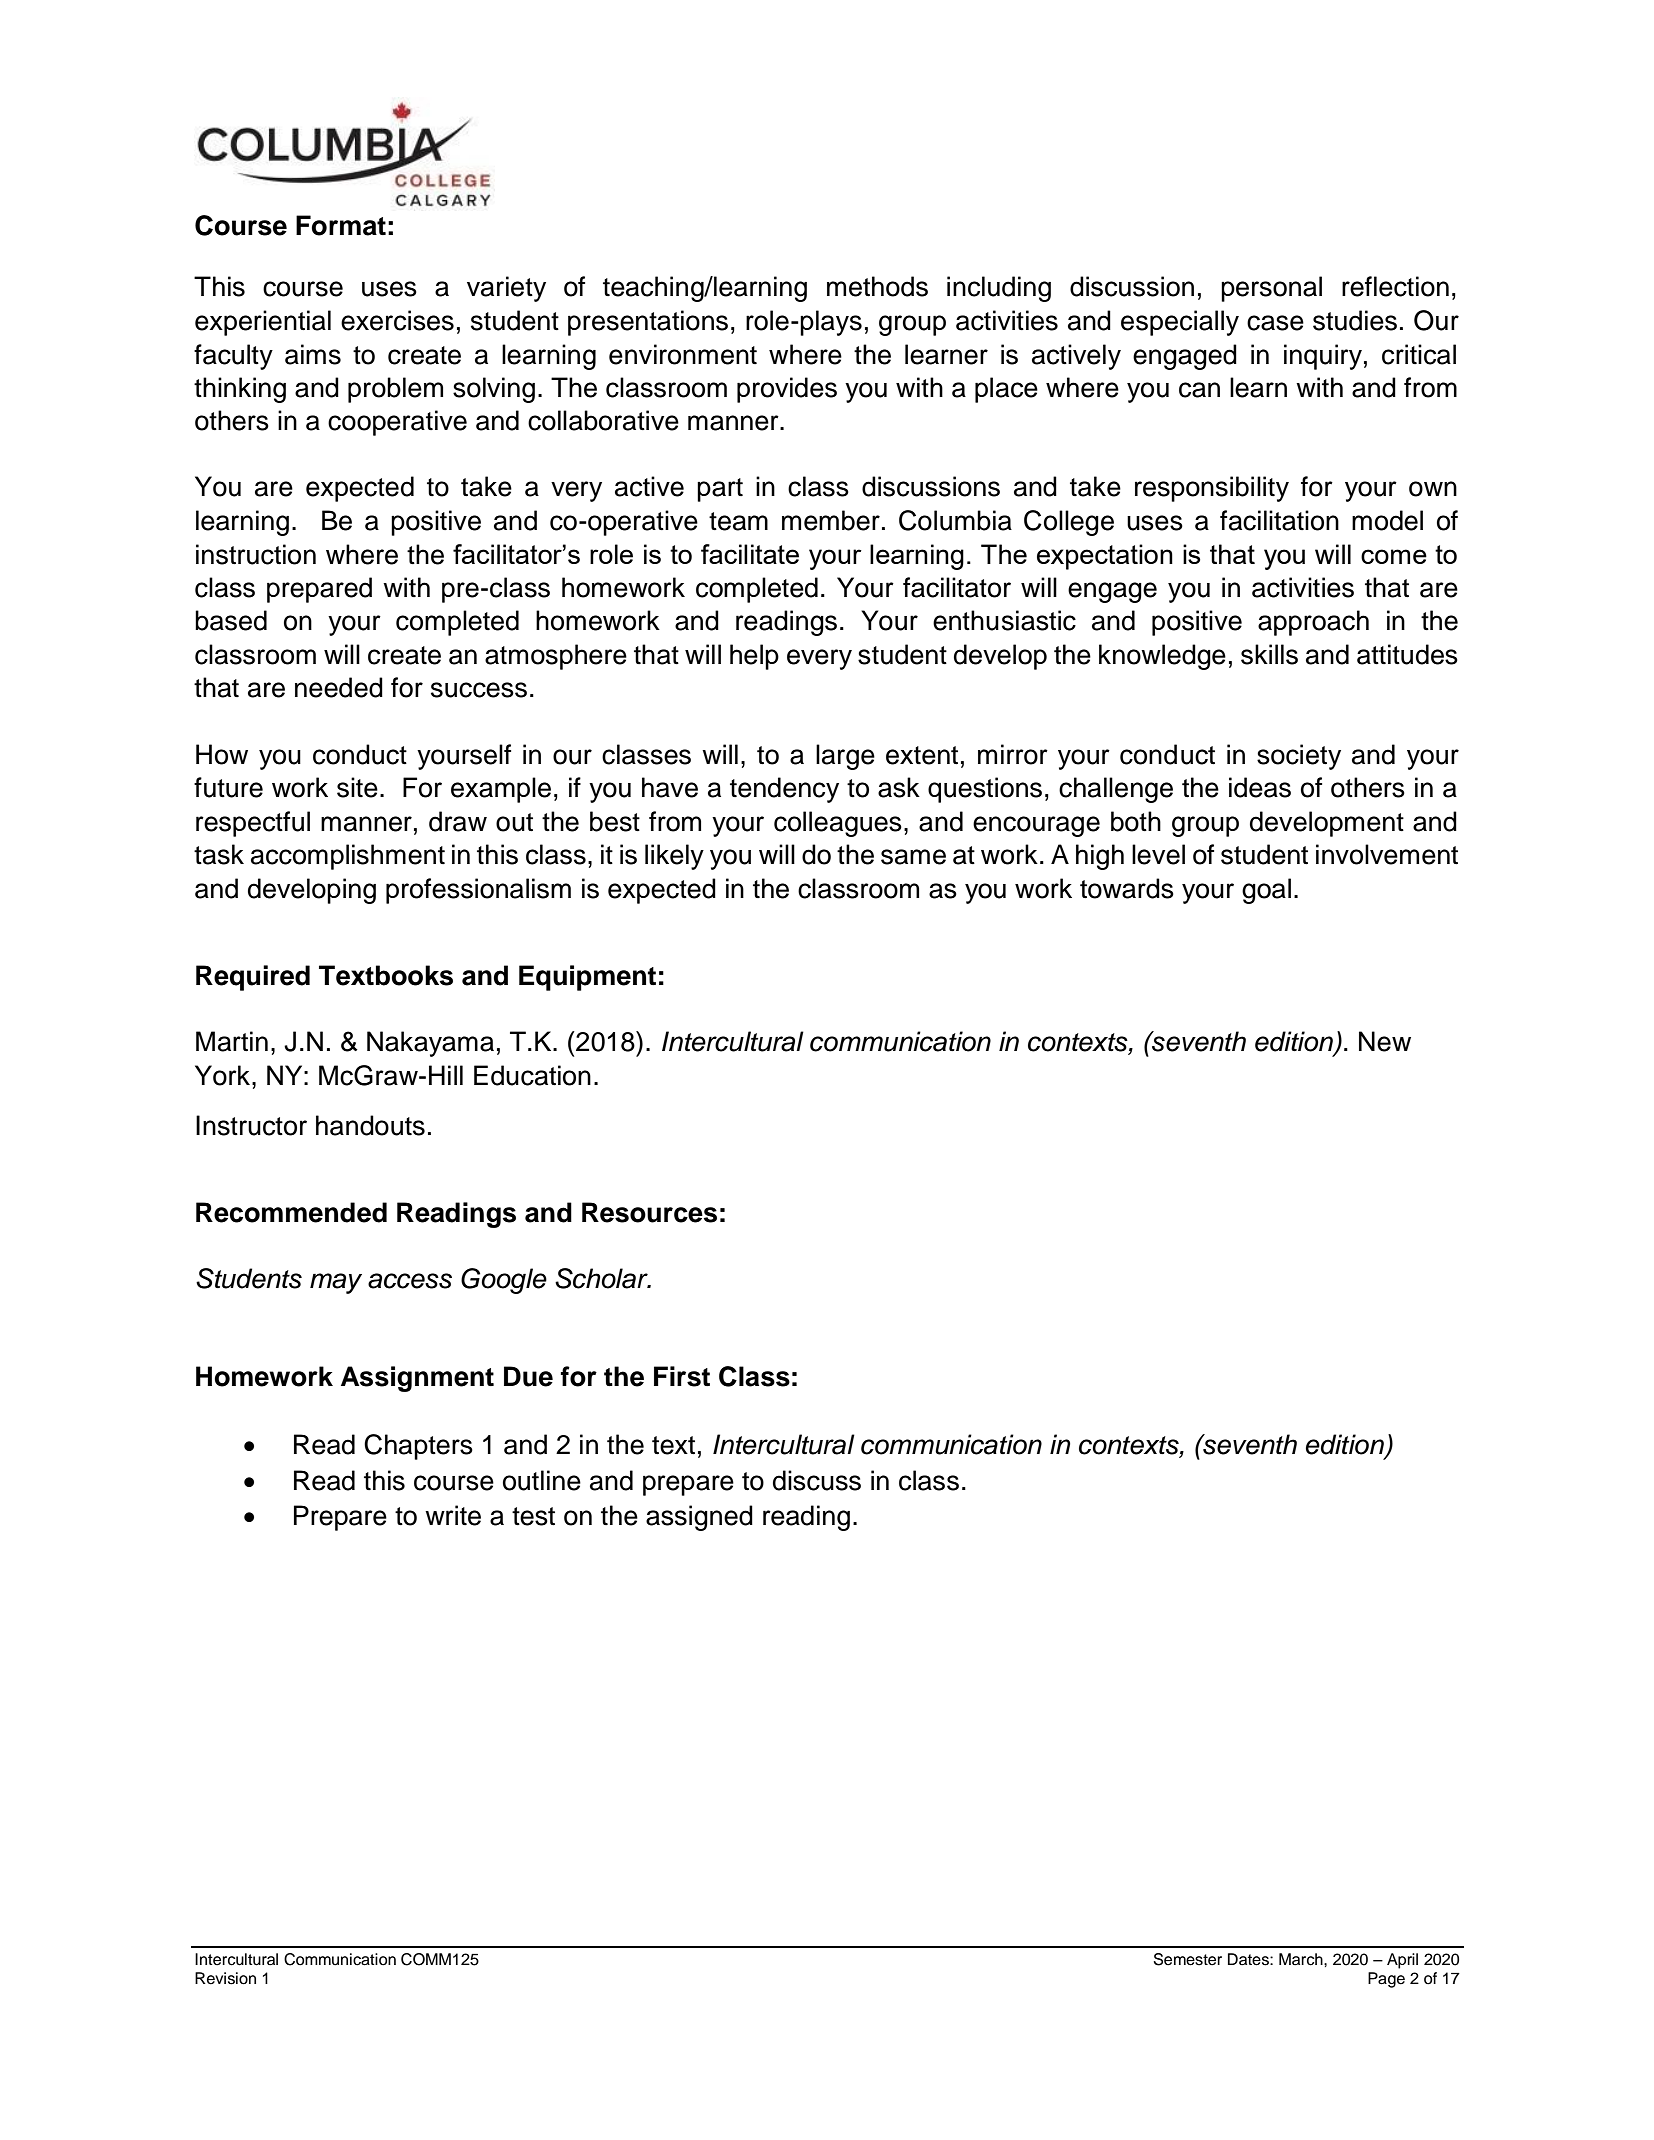  I want to click on Resources, so click(649, 1212).
